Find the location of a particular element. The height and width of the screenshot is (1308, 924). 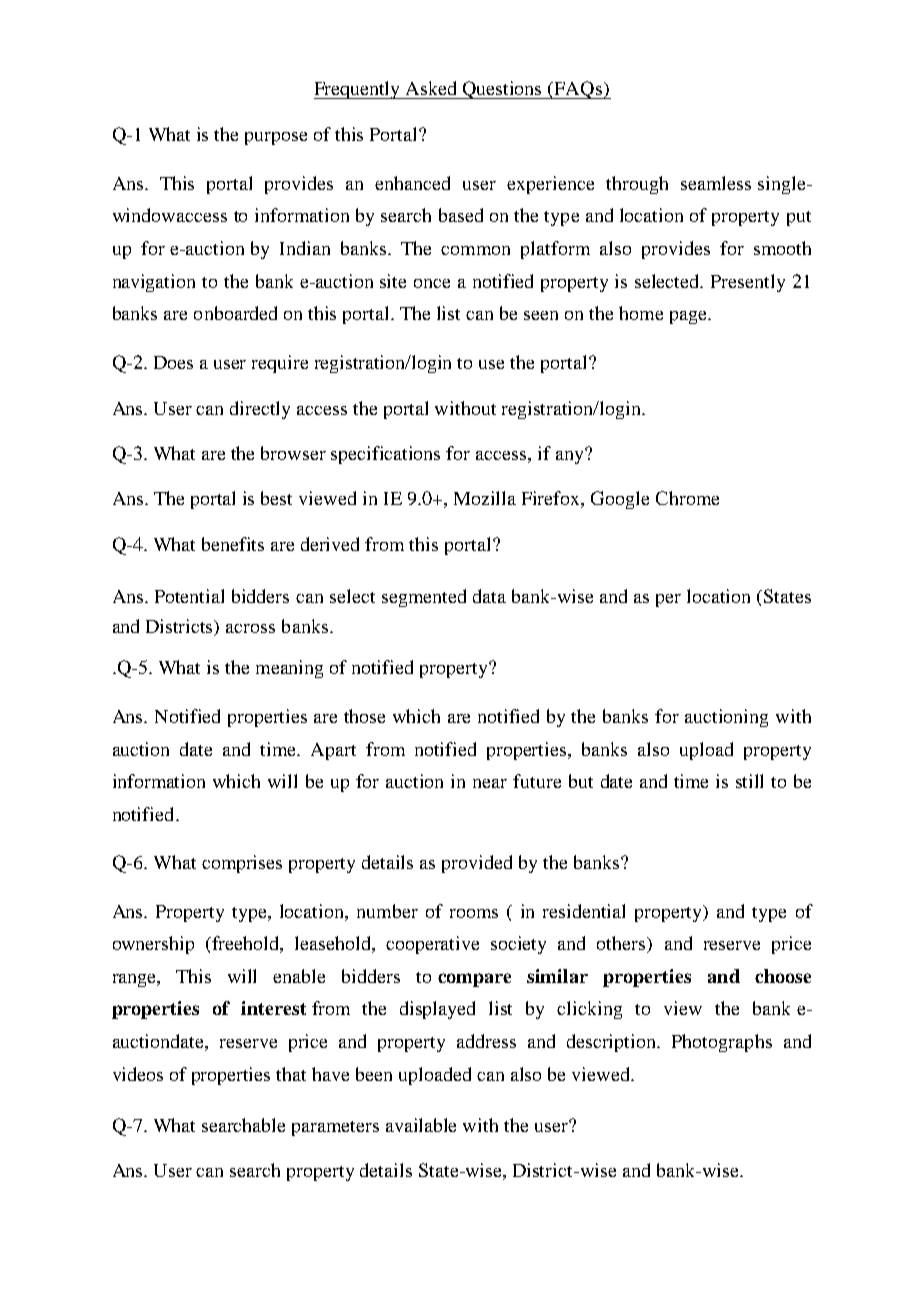

directly is located at coordinates (260, 410).
